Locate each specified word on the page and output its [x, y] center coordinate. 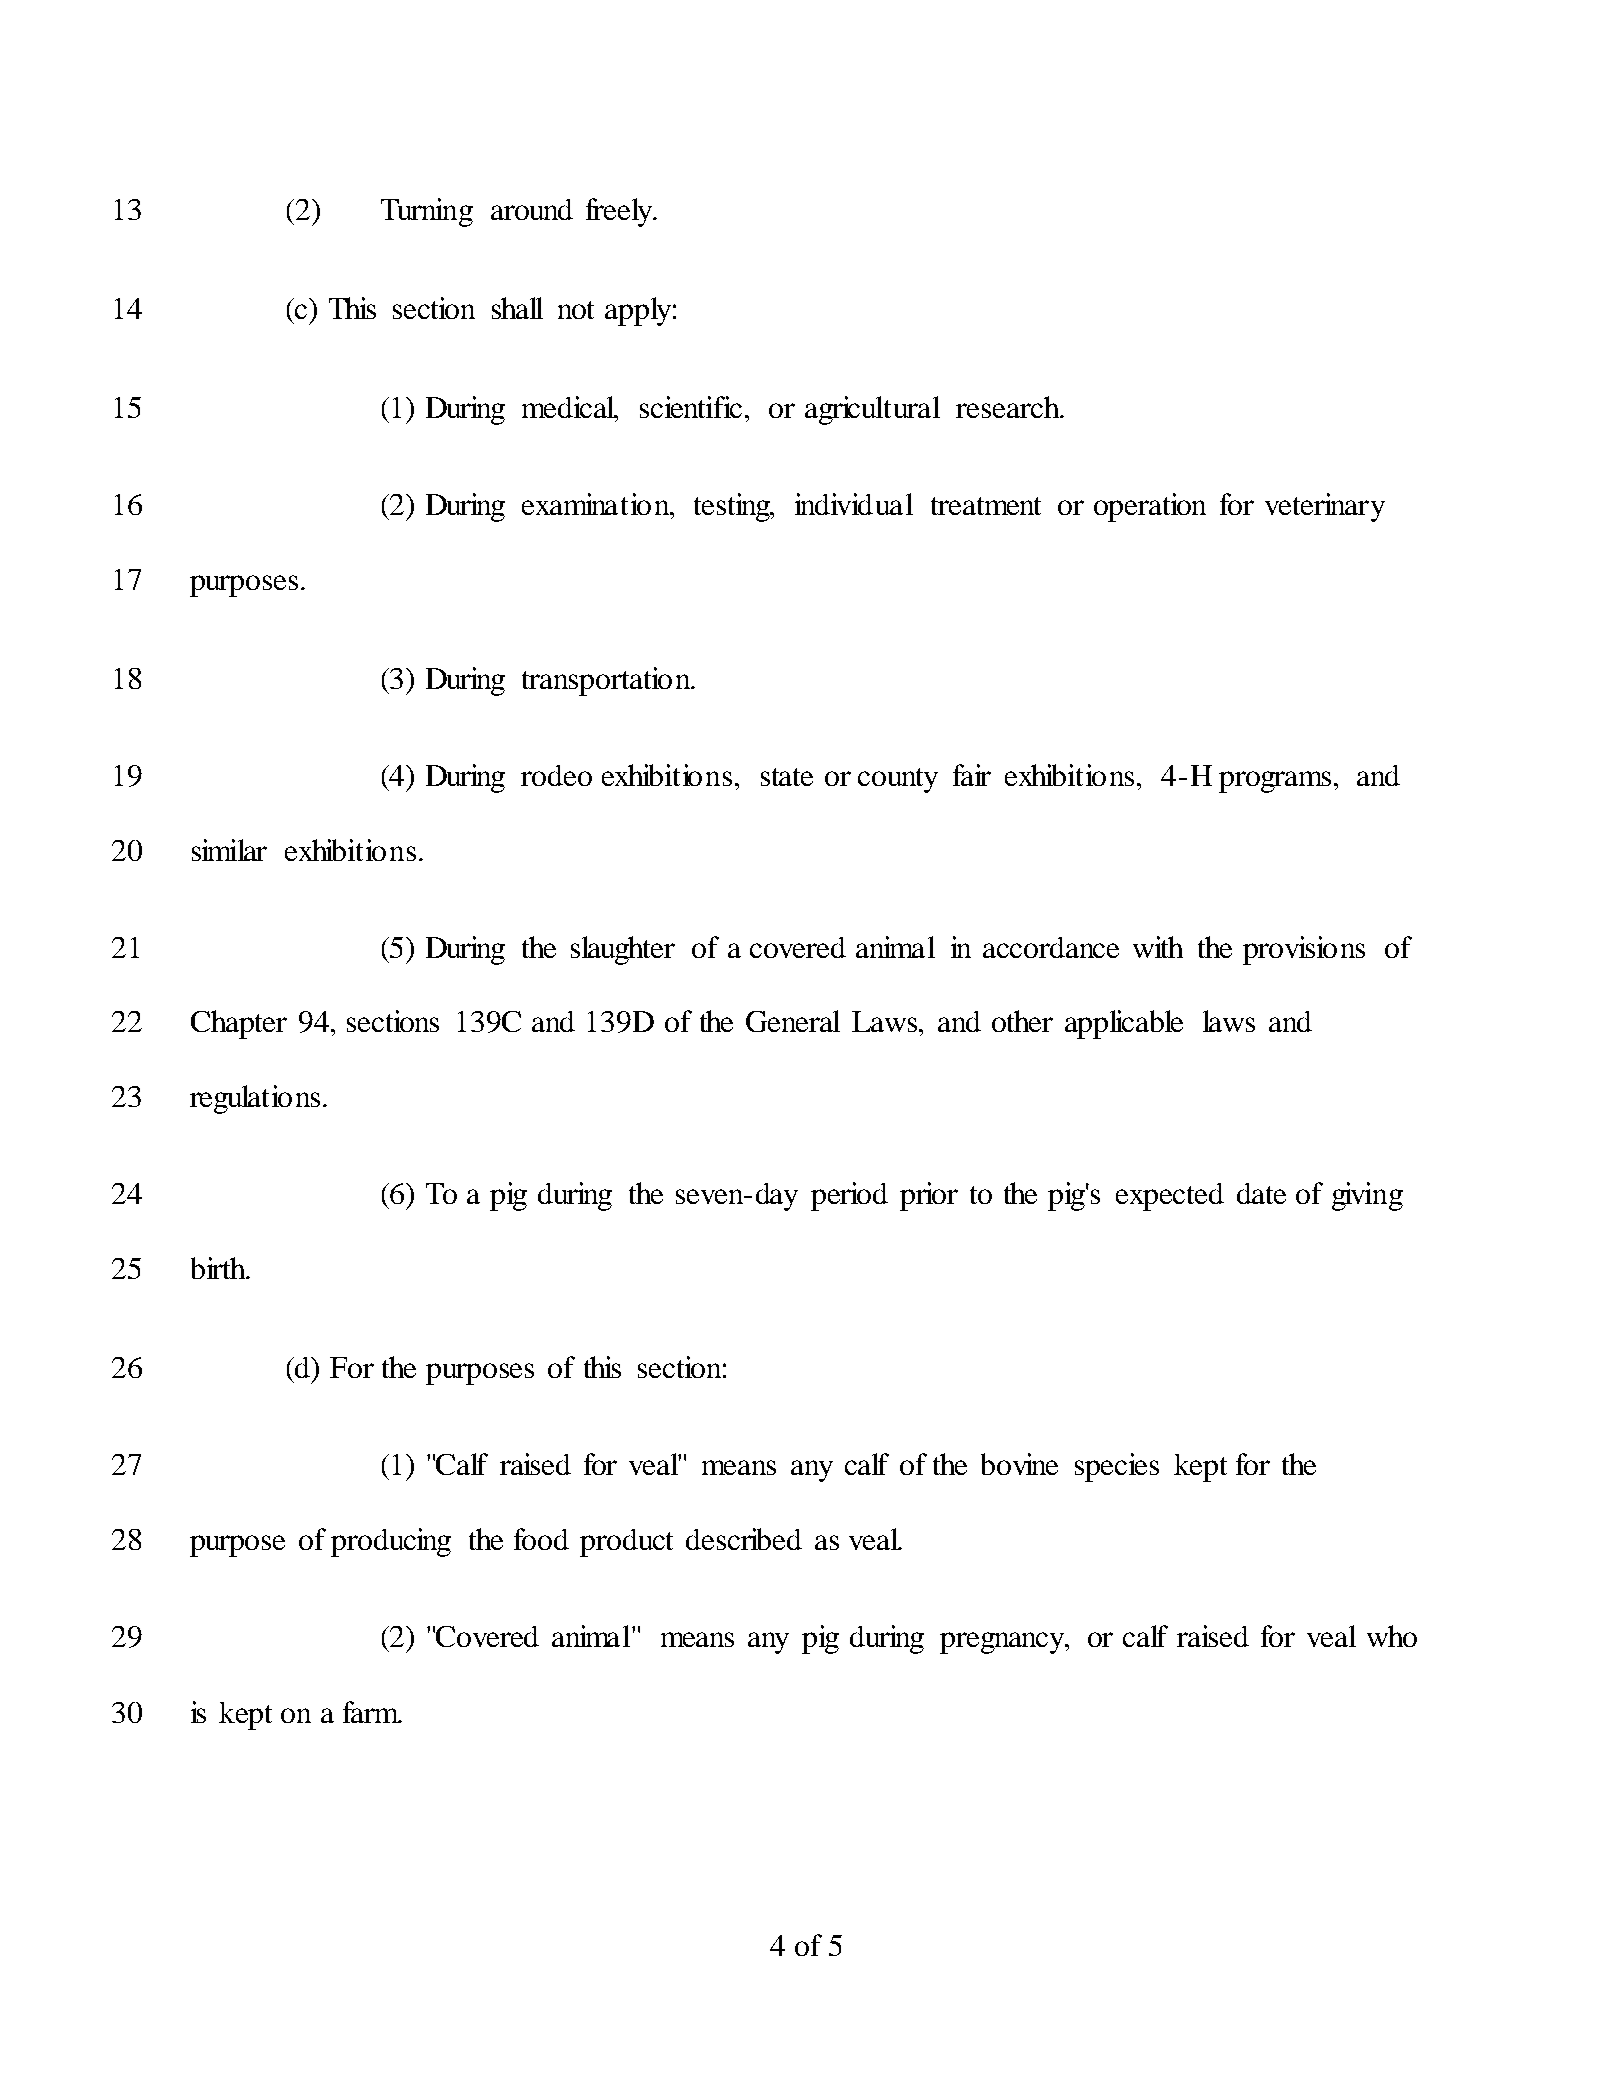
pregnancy [1004, 1643]
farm [372, 1712]
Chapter [239, 1024]
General [793, 1021]
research [1009, 407]
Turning [427, 212]
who [1392, 1636]
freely [620, 212]
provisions [1304, 950]
